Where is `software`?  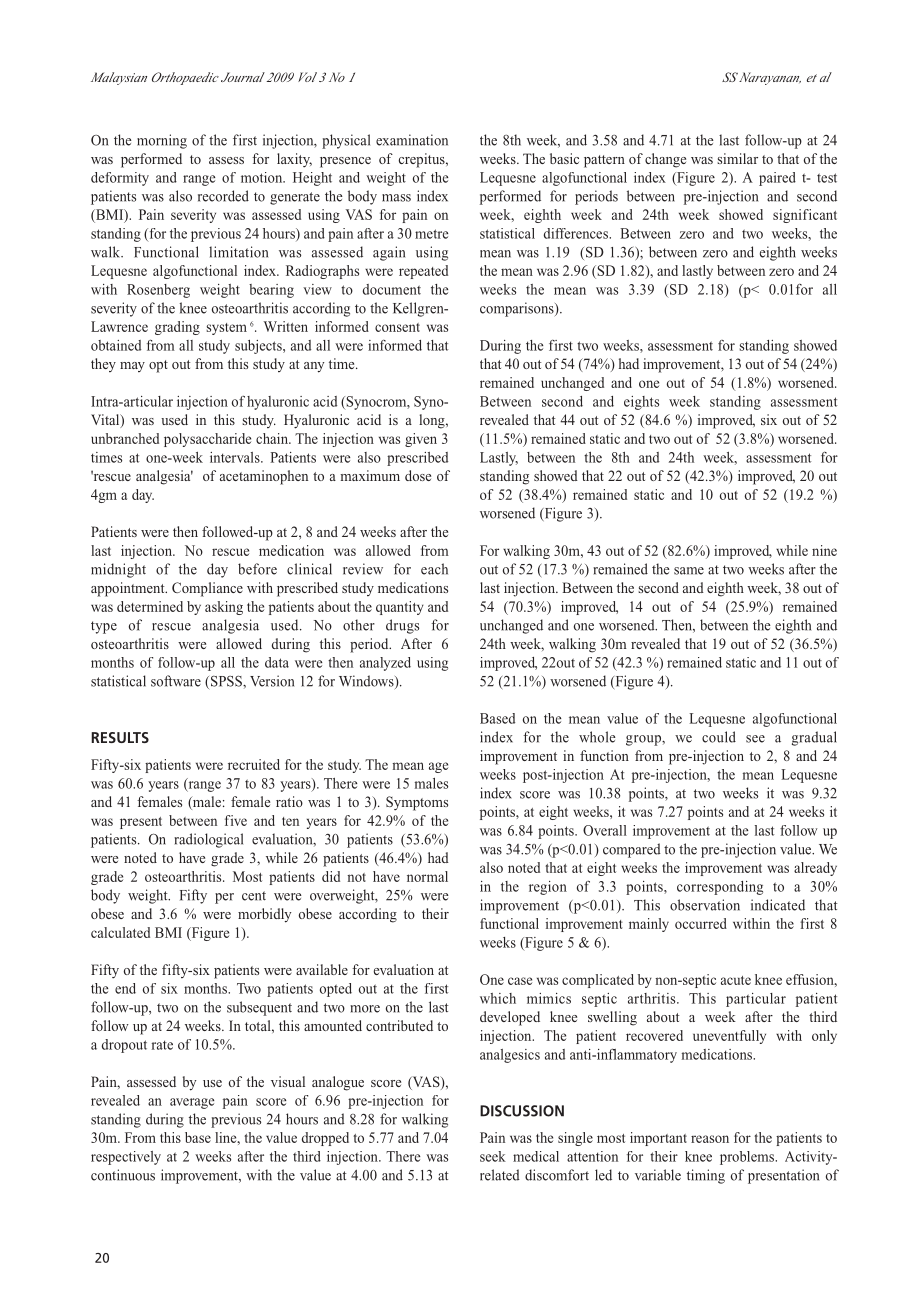 software is located at coordinates (176, 681).
